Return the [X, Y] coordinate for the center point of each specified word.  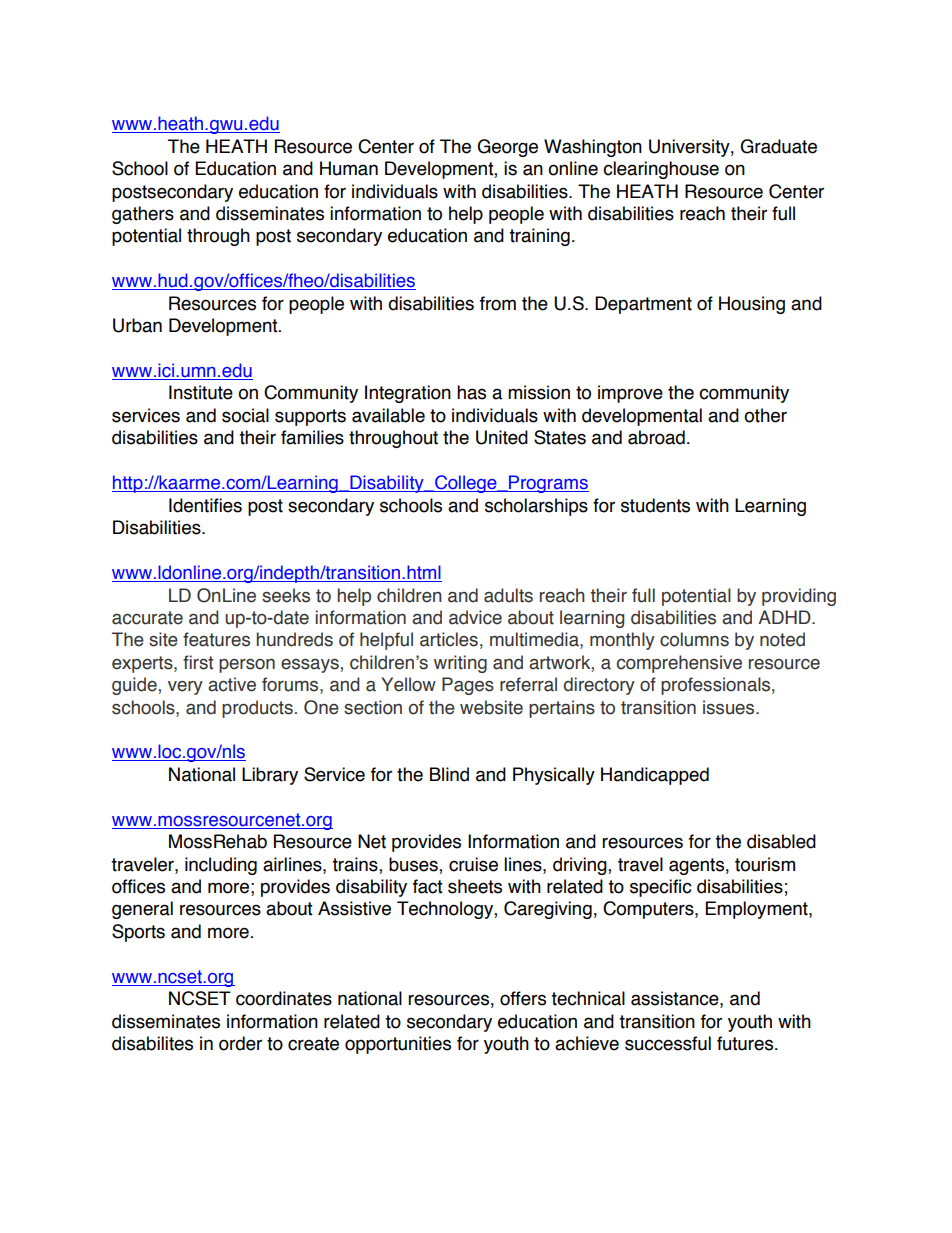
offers [523, 998]
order [240, 1043]
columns [694, 639]
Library [270, 776]
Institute [201, 392]
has [471, 392]
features [216, 639]
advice [475, 617]
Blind [449, 774]
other [765, 415]
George [507, 148]
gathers [143, 215]
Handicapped [655, 776]
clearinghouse [661, 170]
